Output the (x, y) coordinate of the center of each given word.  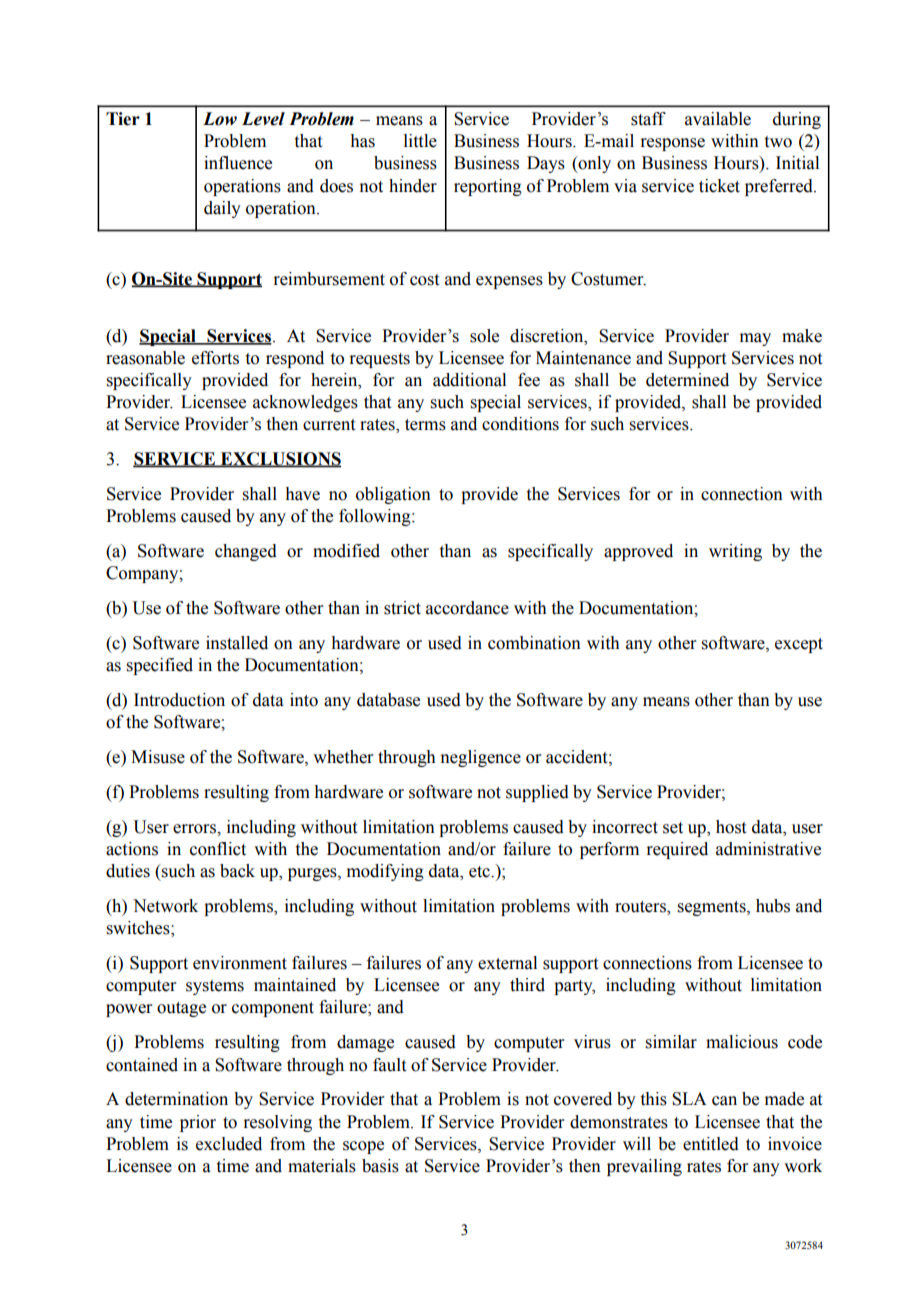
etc (480, 872)
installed (237, 643)
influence (238, 163)
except (799, 645)
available (718, 119)
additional (469, 380)
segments (713, 908)
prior (198, 1123)
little (420, 141)
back (237, 871)
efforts (215, 358)
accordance (467, 608)
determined (687, 380)
